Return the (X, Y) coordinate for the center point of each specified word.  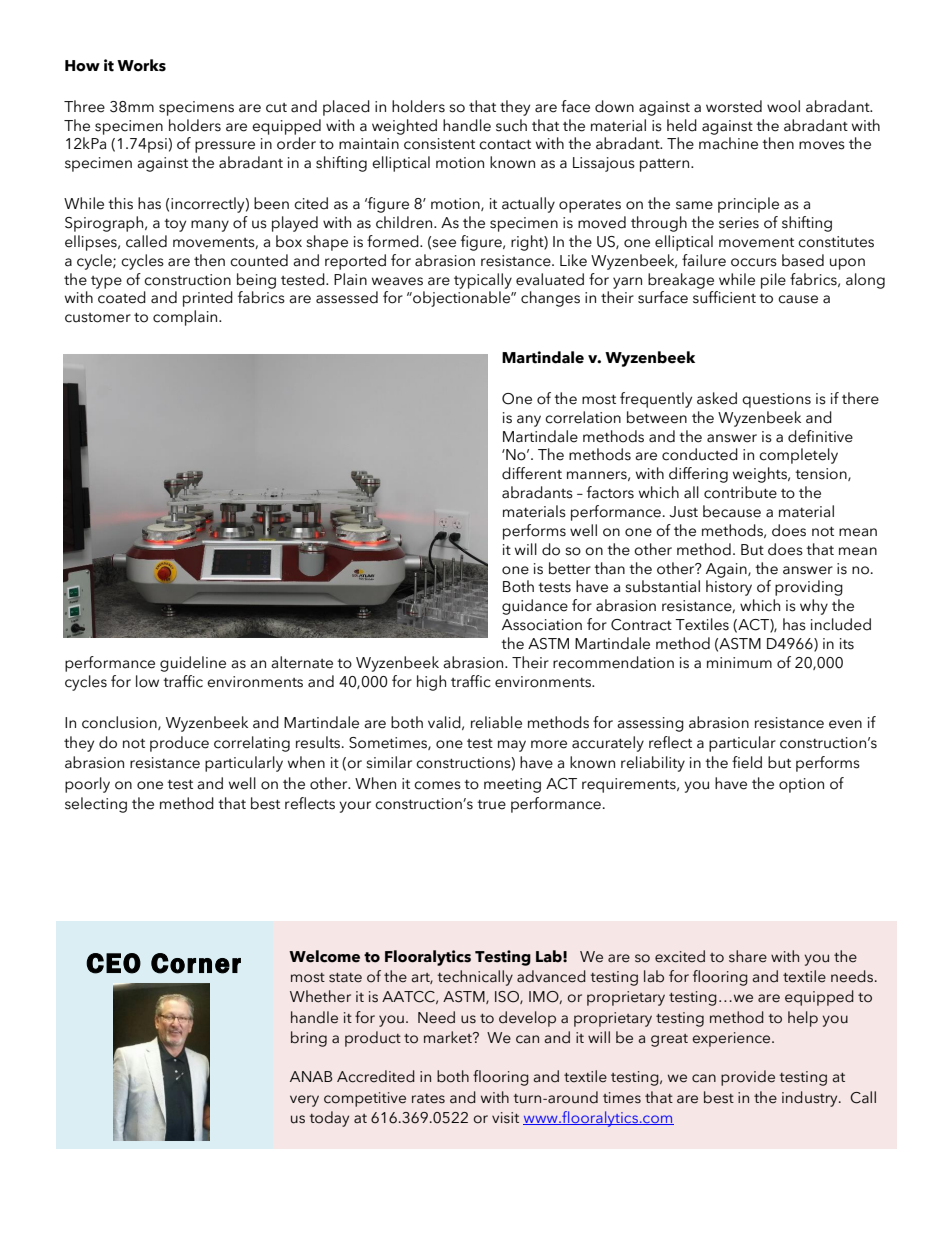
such (511, 125)
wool (783, 106)
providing (809, 588)
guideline (193, 664)
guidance (535, 607)
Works (141, 65)
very (304, 1101)
